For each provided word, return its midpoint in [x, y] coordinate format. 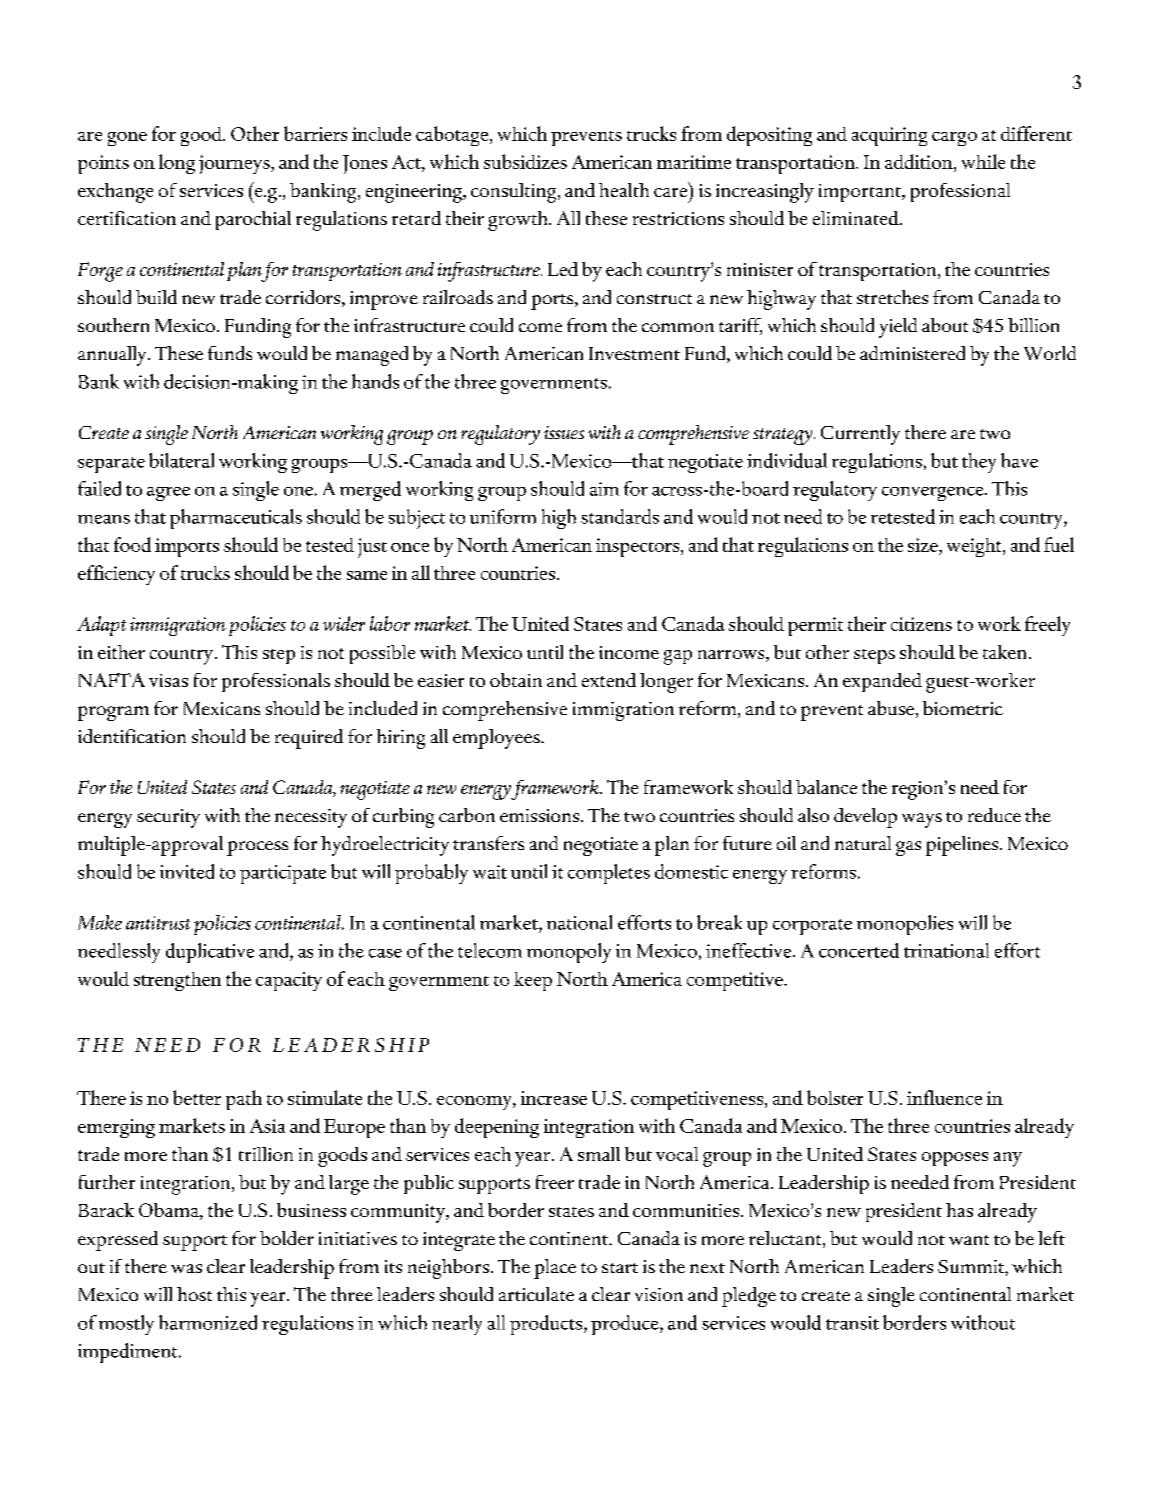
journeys [235, 164]
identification [132, 736]
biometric [963, 708]
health [624, 190]
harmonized [208, 1322]
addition [920, 161]
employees [497, 739]
